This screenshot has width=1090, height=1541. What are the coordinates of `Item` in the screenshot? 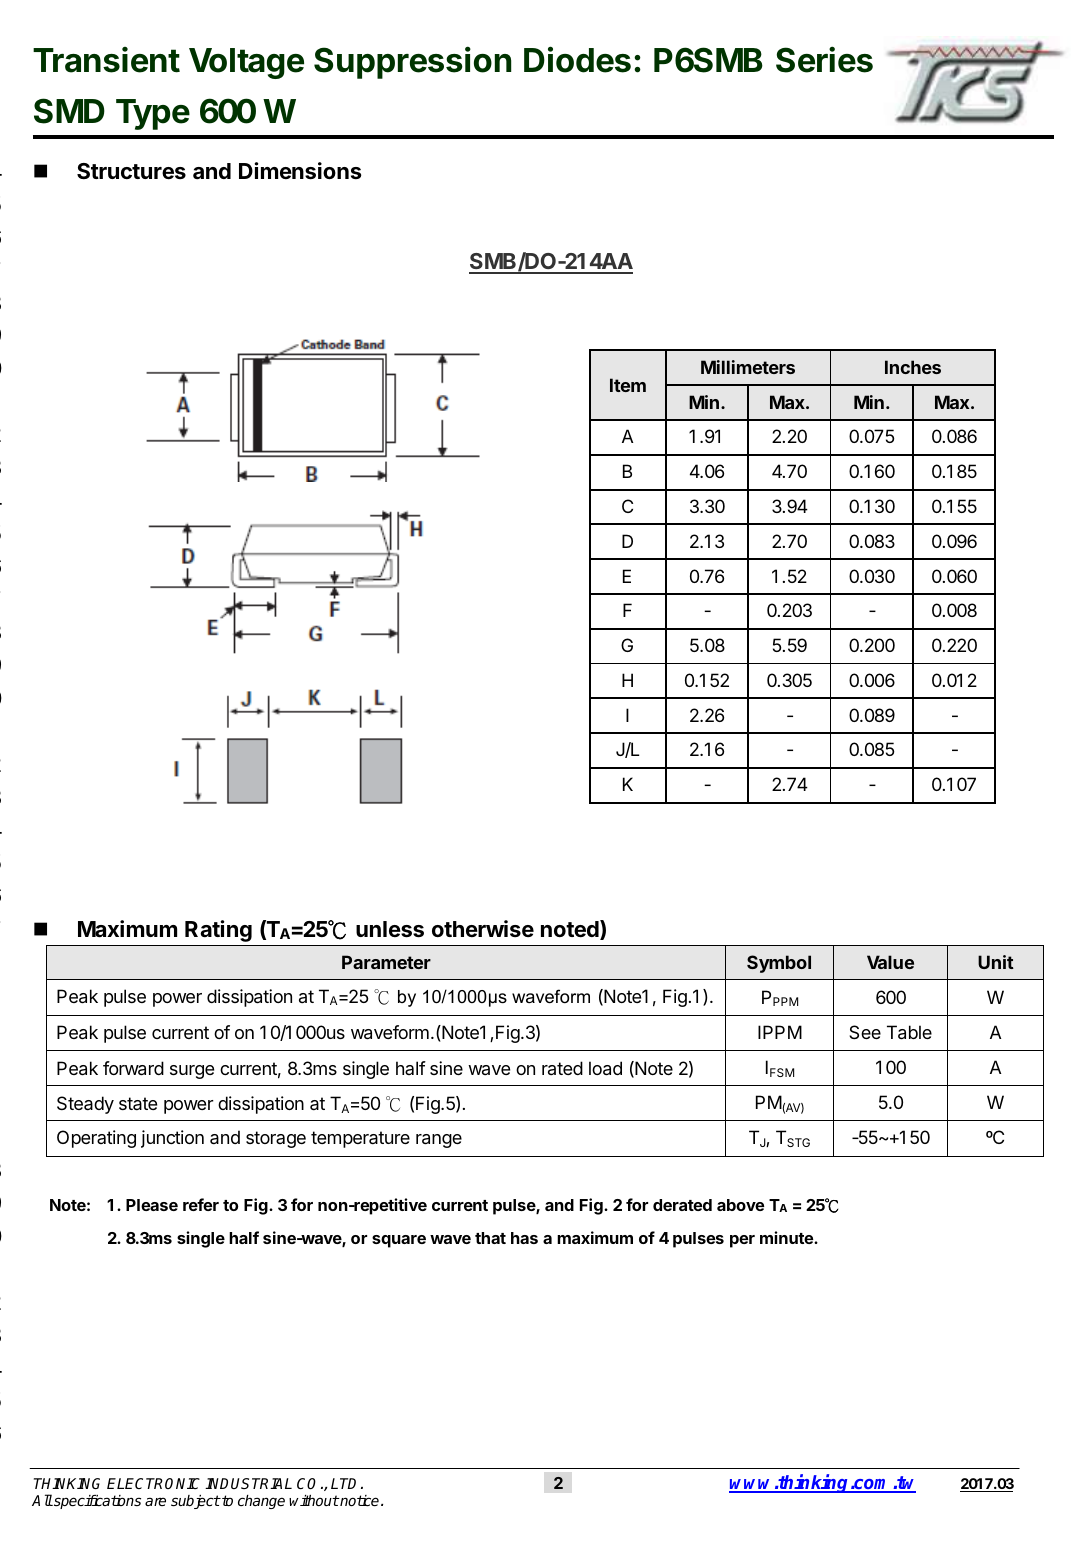 It's located at (628, 385).
